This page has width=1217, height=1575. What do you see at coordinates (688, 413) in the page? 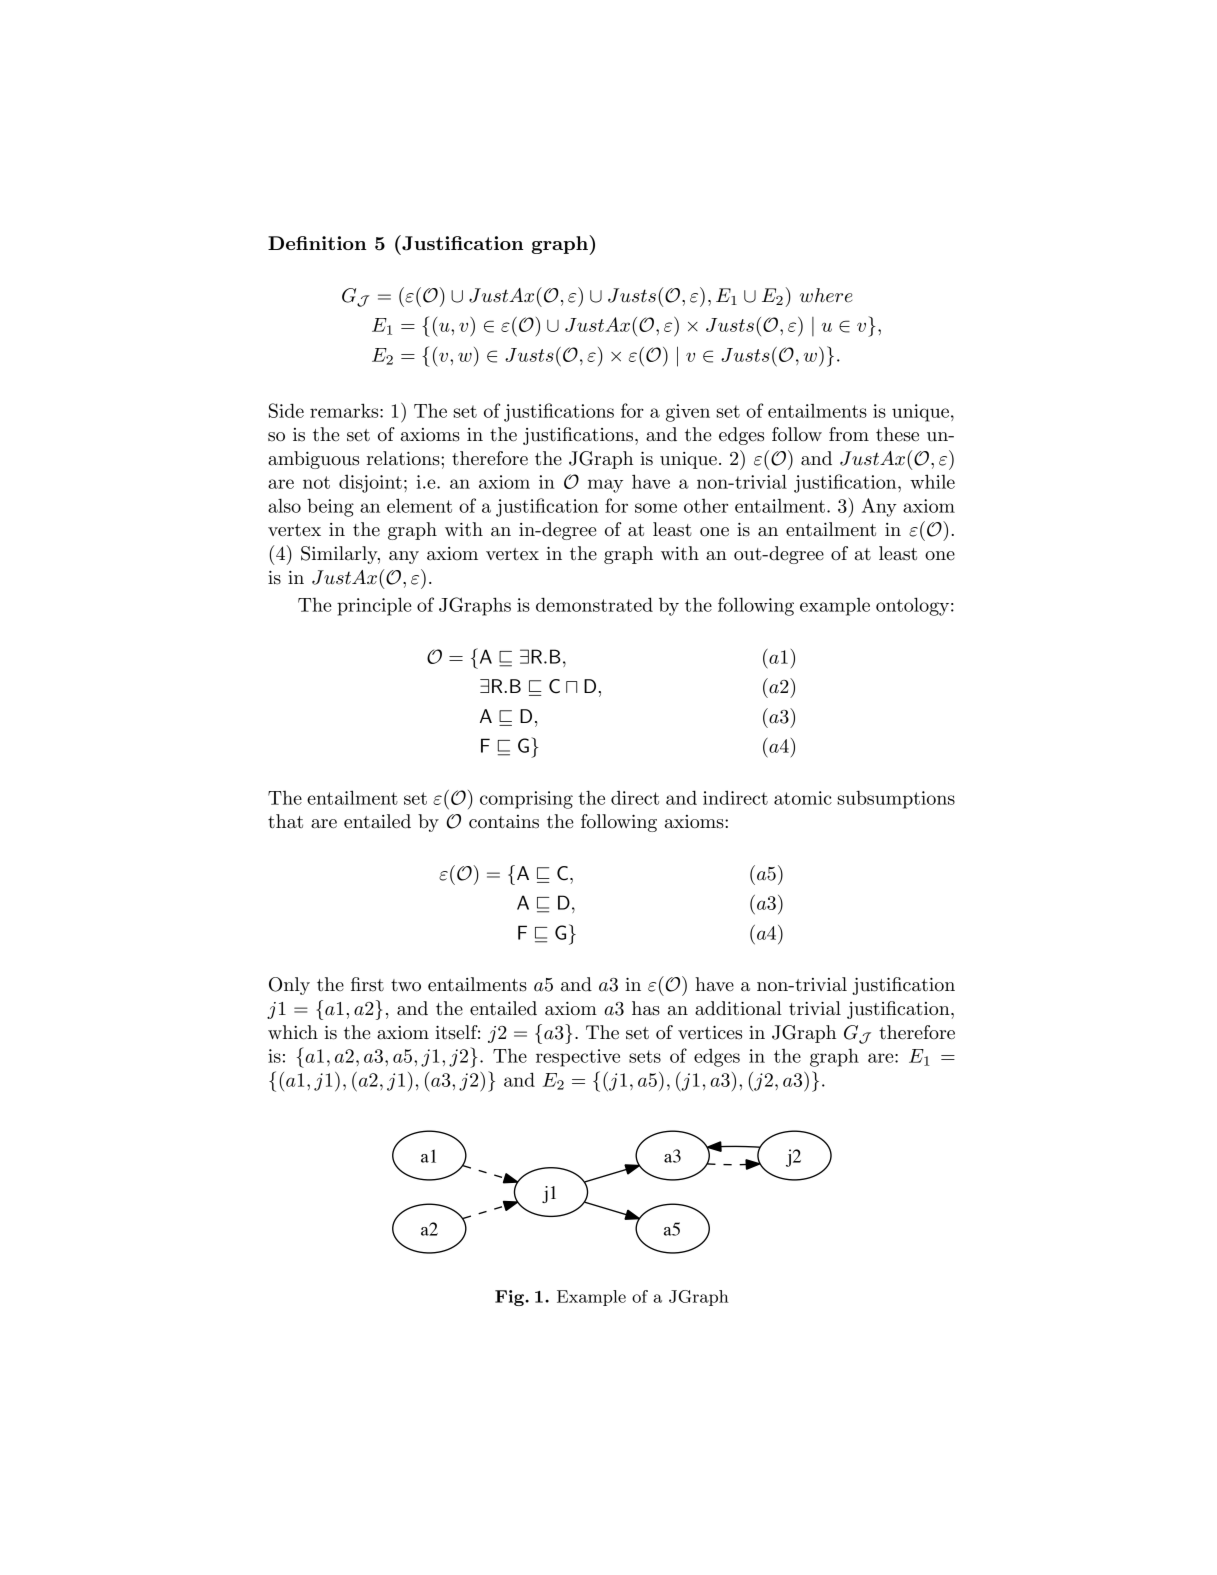
I see `given` at bounding box center [688, 413].
